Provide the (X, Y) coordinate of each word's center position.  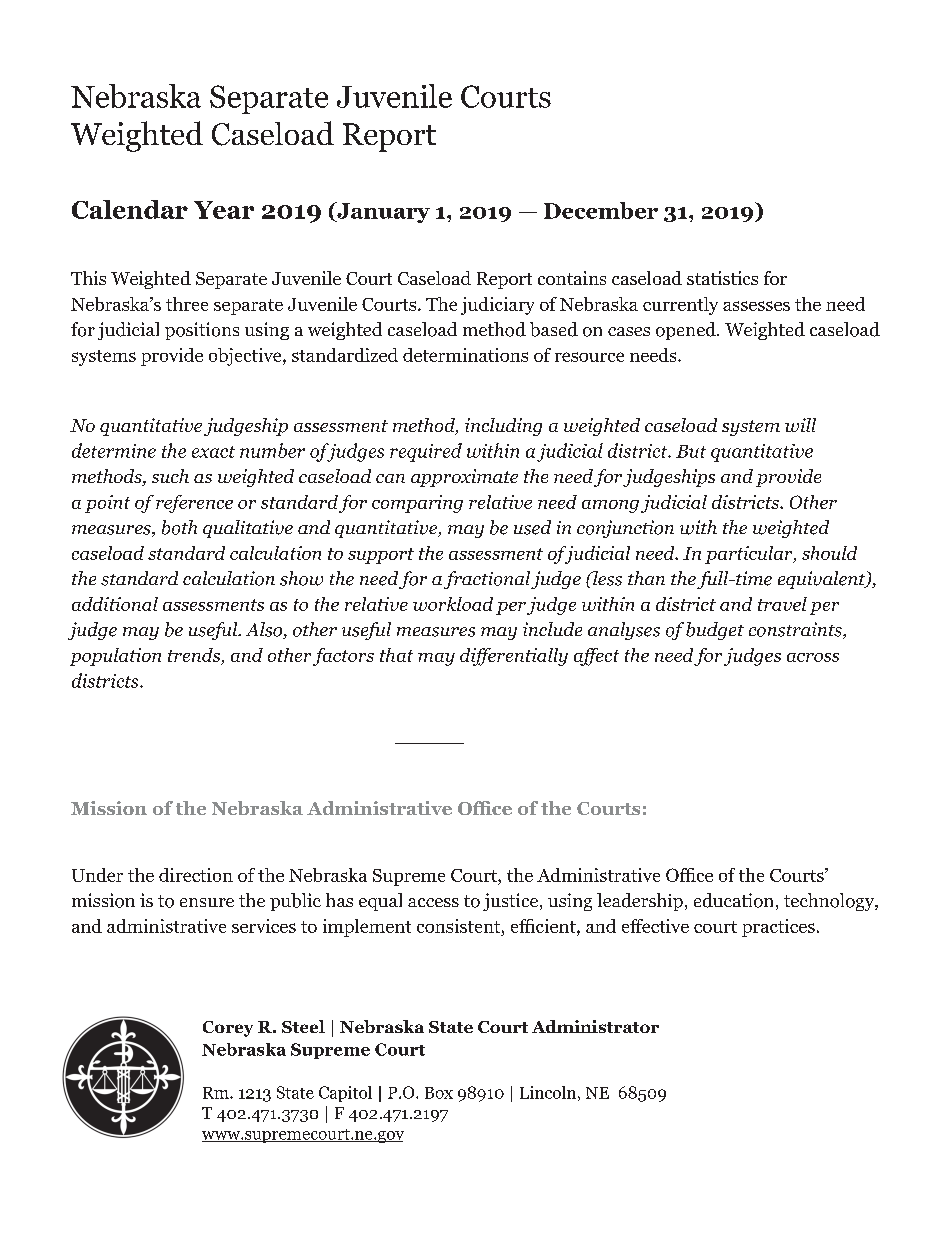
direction (196, 875)
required (426, 452)
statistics (722, 278)
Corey (228, 1029)
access (433, 902)
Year (224, 210)
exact (213, 452)
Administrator (595, 1026)
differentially (514, 657)
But (691, 451)
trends (195, 656)
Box (439, 1093)
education (733, 900)
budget (715, 631)
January (382, 212)
